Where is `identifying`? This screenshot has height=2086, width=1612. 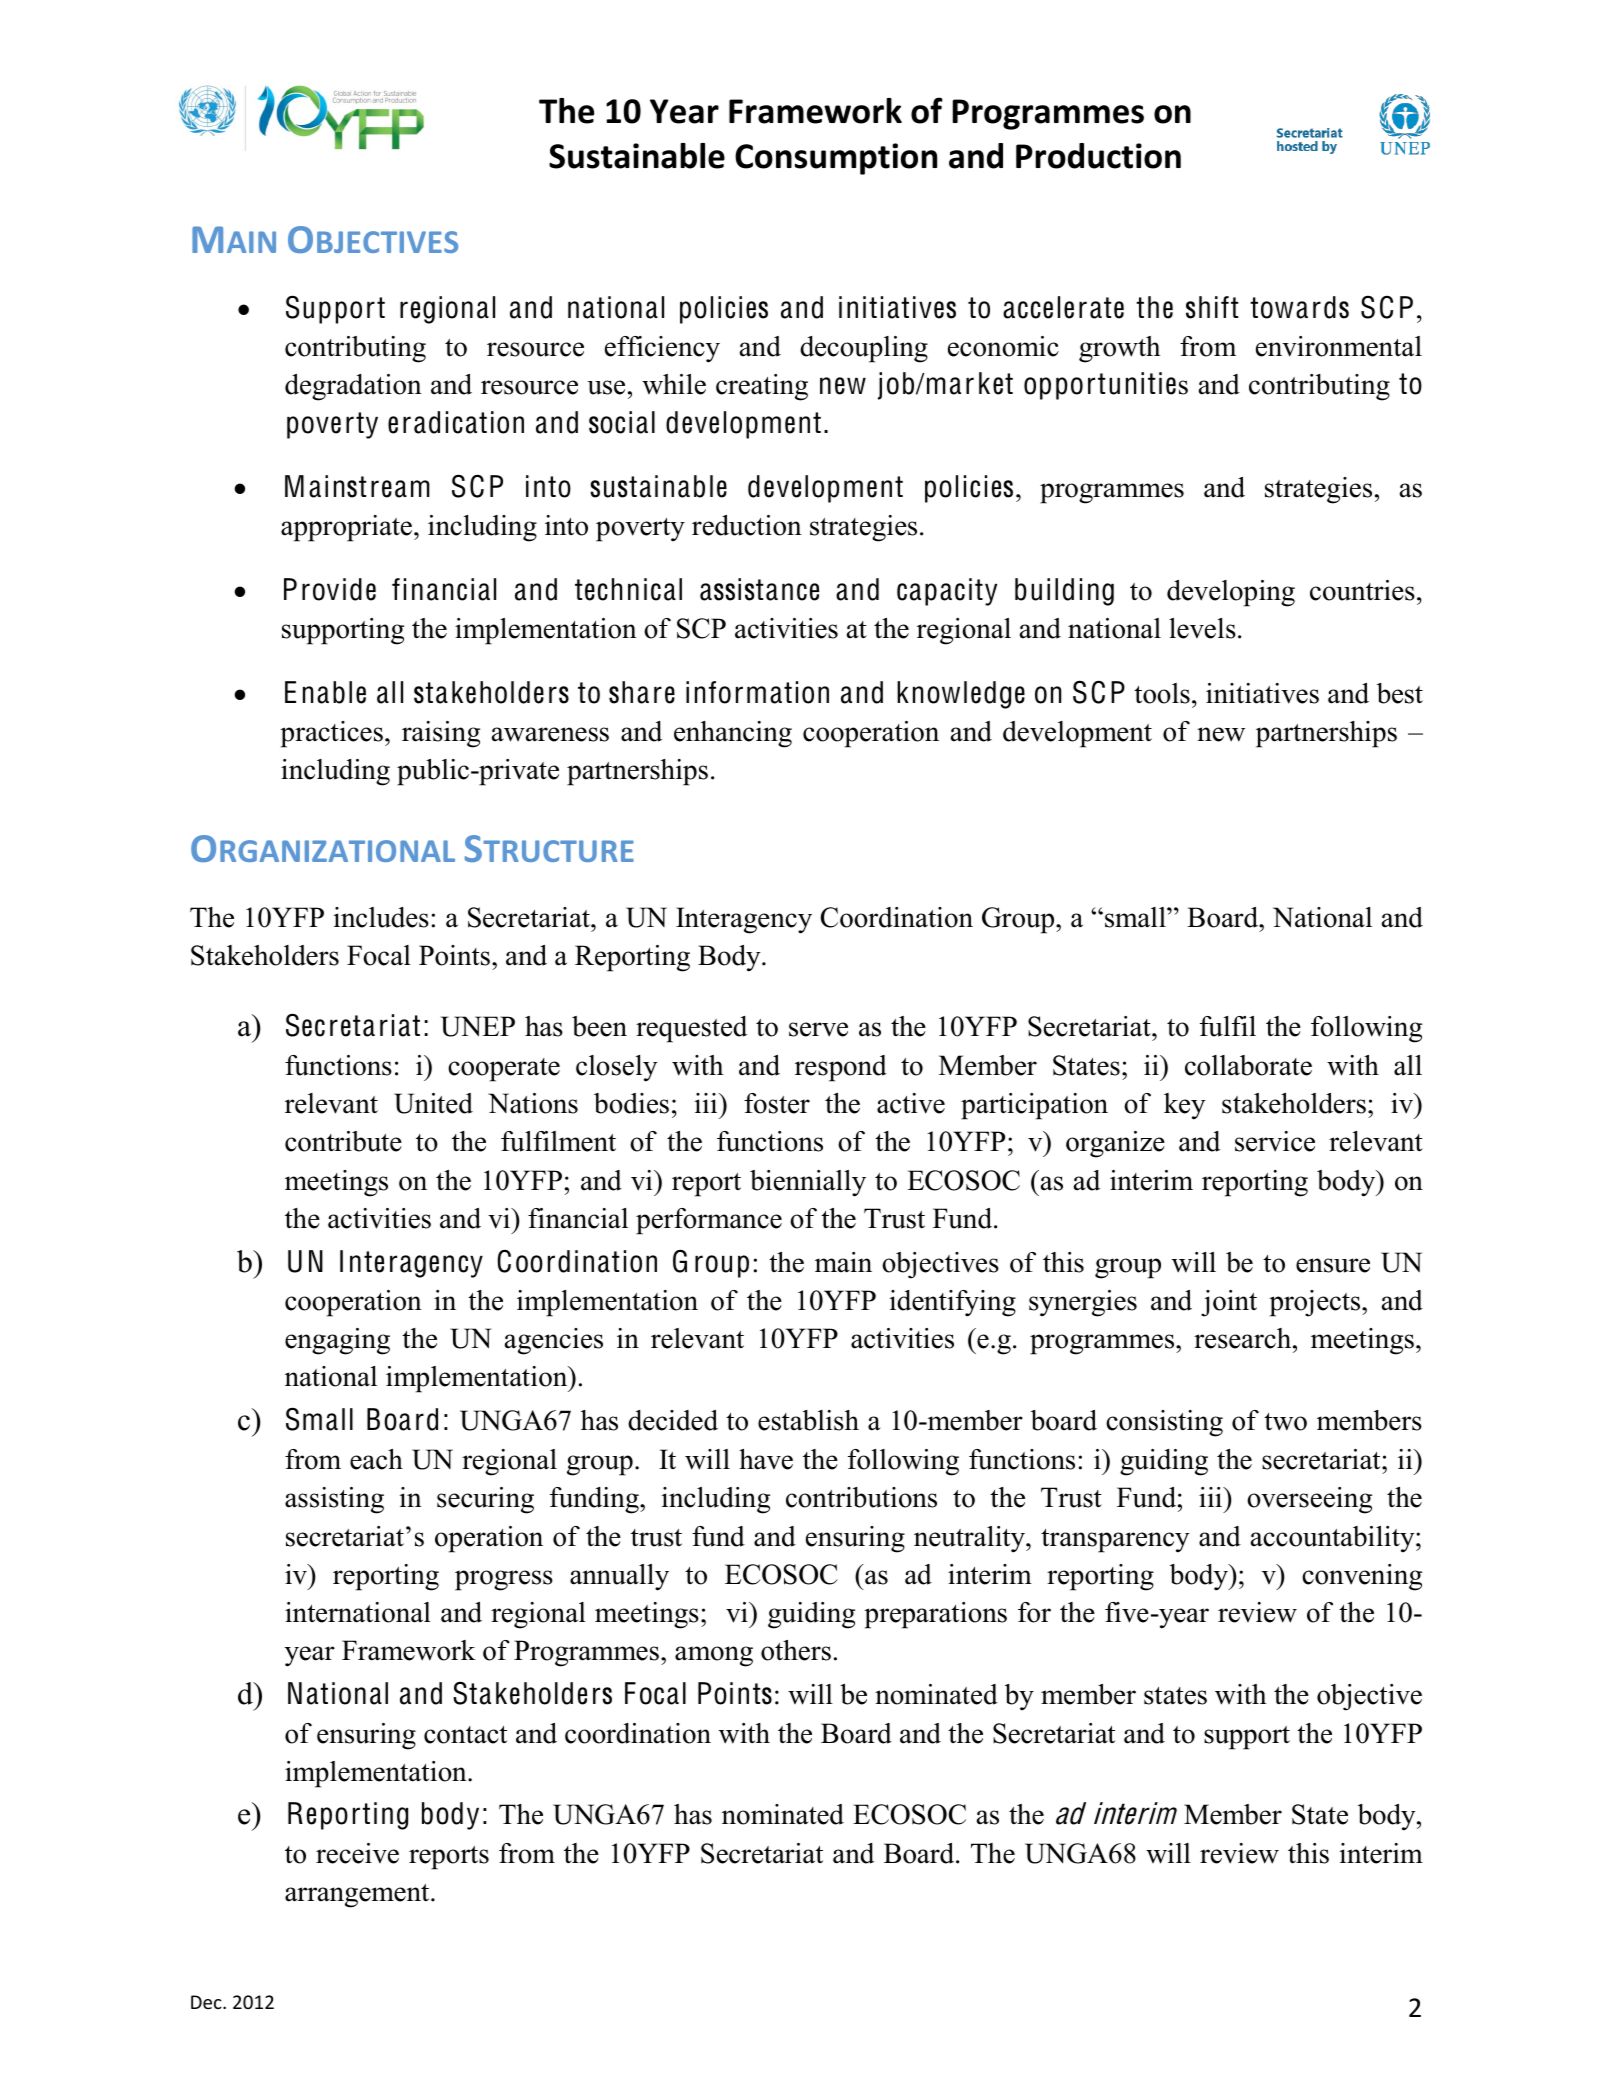 identifying is located at coordinates (953, 1303).
